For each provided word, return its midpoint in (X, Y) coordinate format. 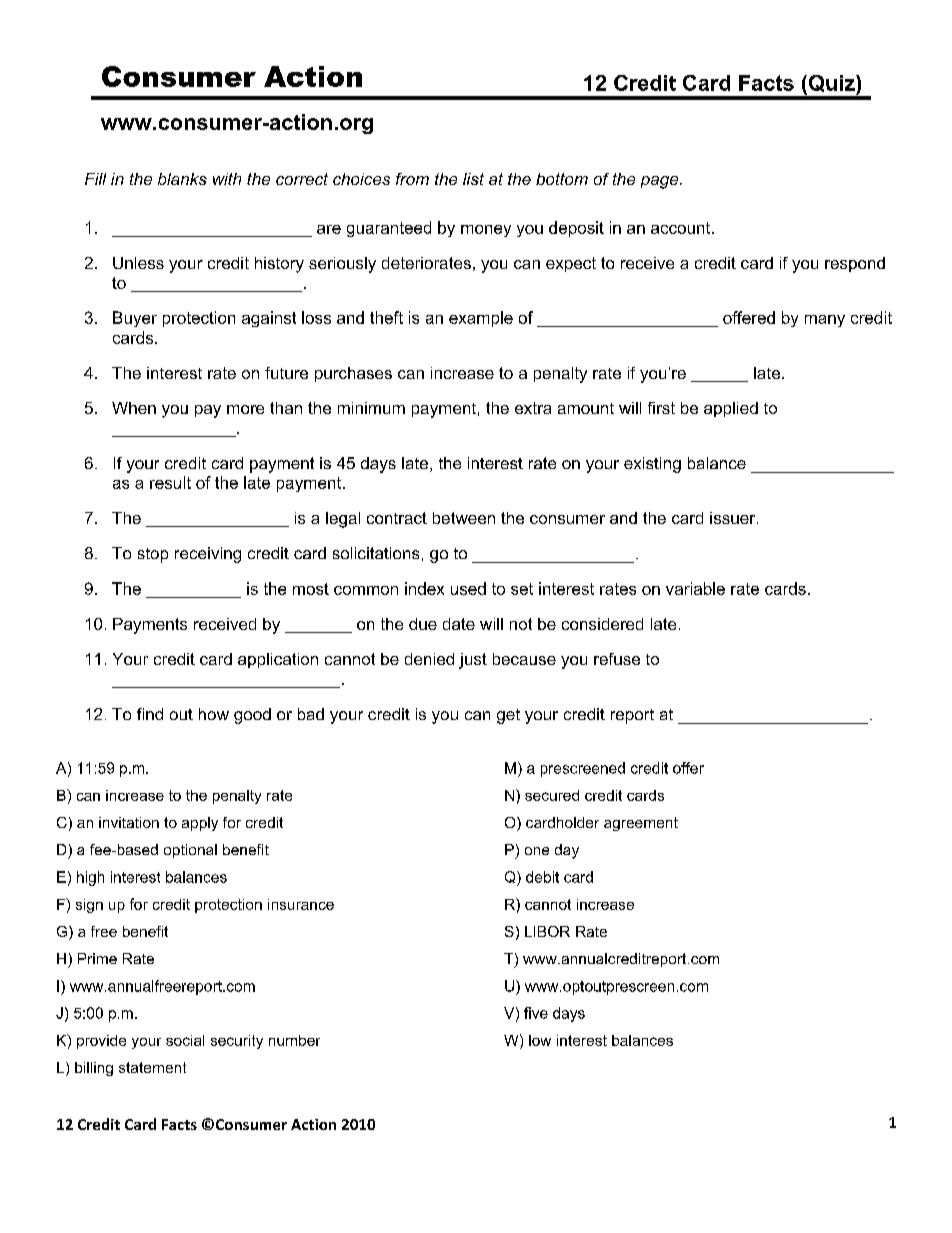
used (468, 588)
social (185, 1040)
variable (695, 588)
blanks (182, 179)
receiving (208, 555)
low (540, 1040)
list (473, 179)
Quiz (831, 85)
